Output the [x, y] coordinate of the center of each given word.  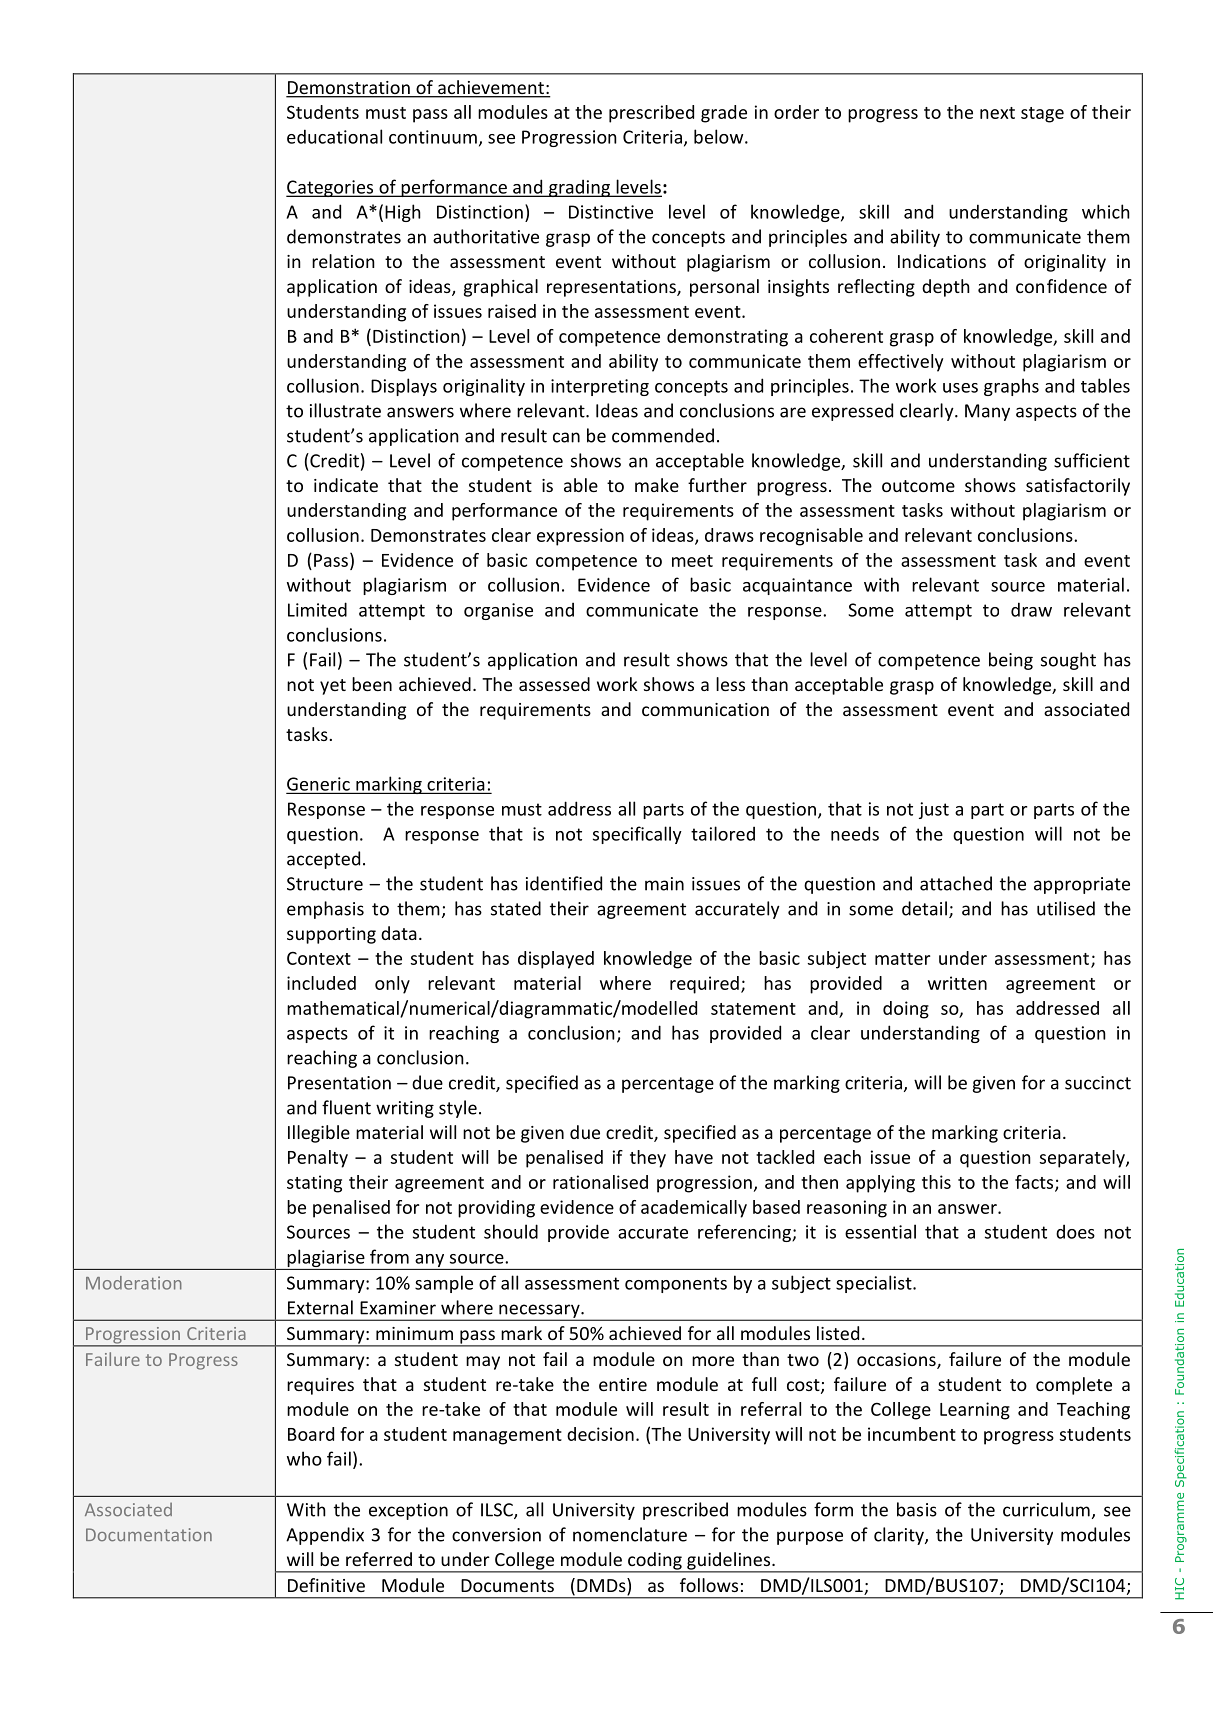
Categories [331, 188]
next [997, 113]
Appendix [325, 1536]
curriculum [1046, 1509]
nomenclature [630, 1534]
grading [579, 188]
